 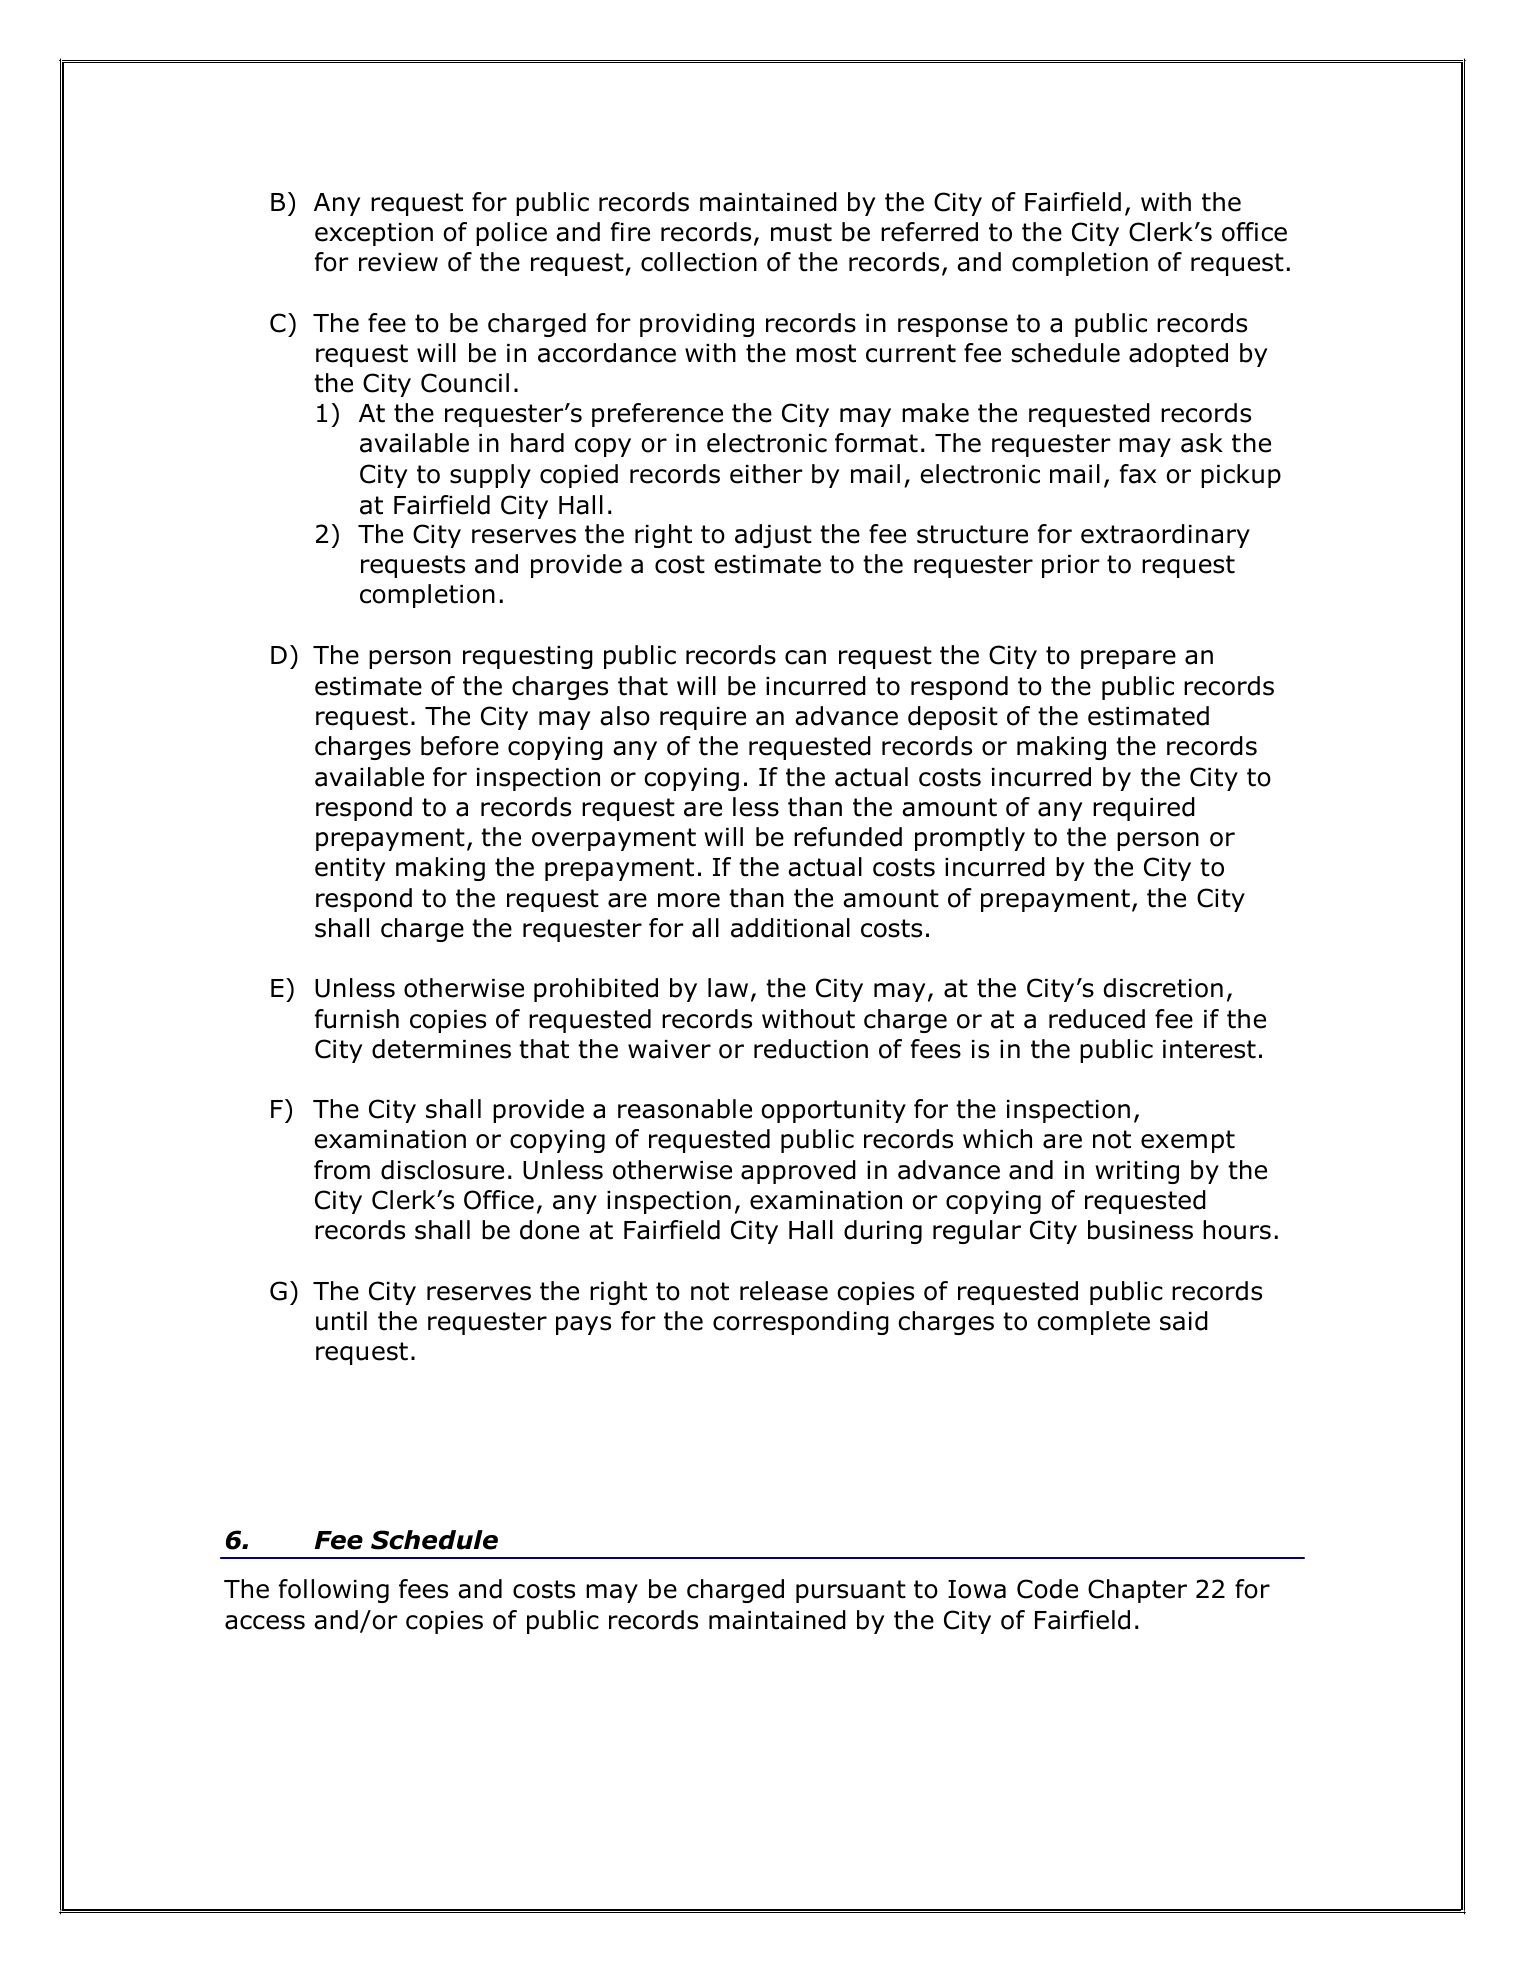 I want to click on adjust, so click(x=773, y=536).
